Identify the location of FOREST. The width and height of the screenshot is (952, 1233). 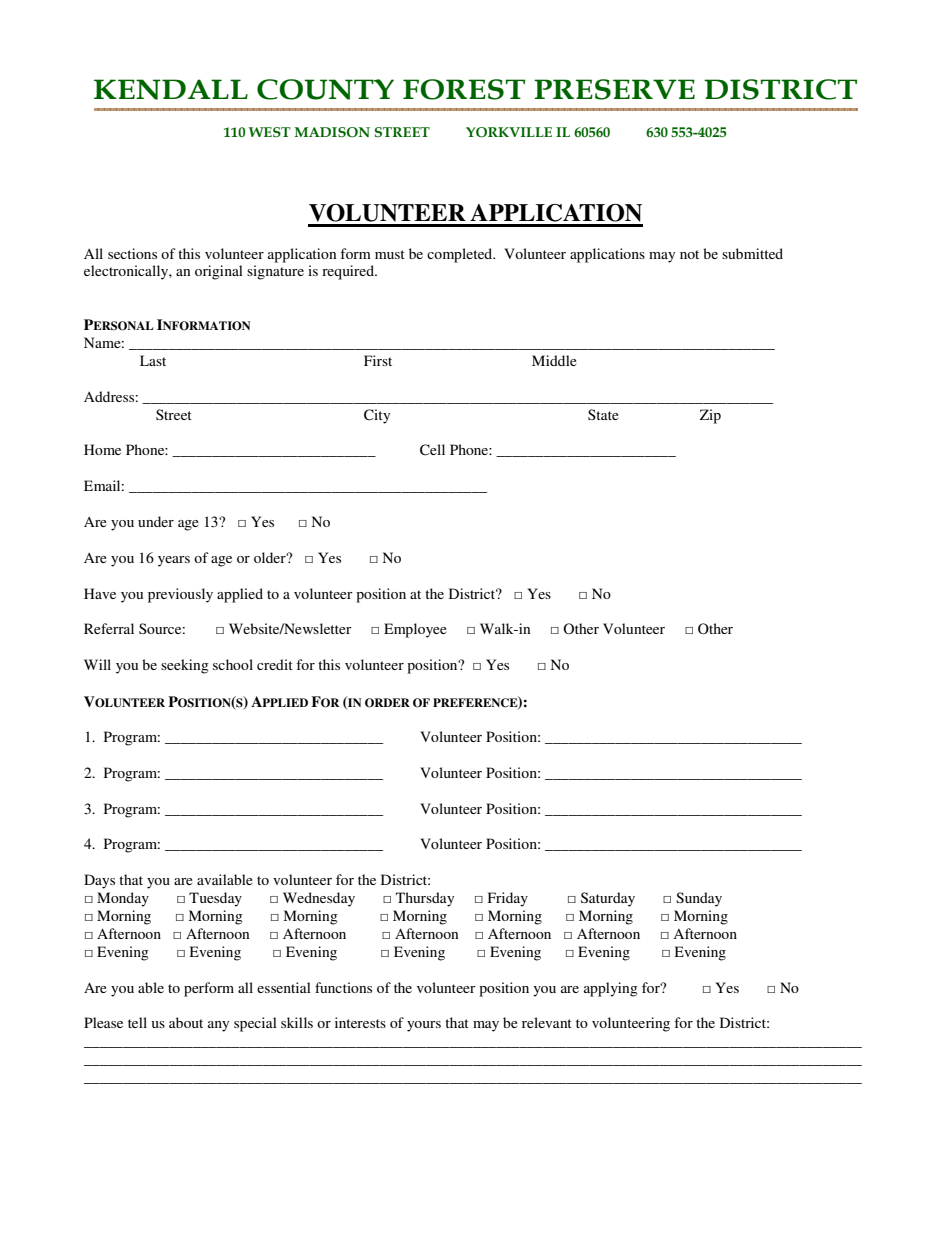
(464, 89).
